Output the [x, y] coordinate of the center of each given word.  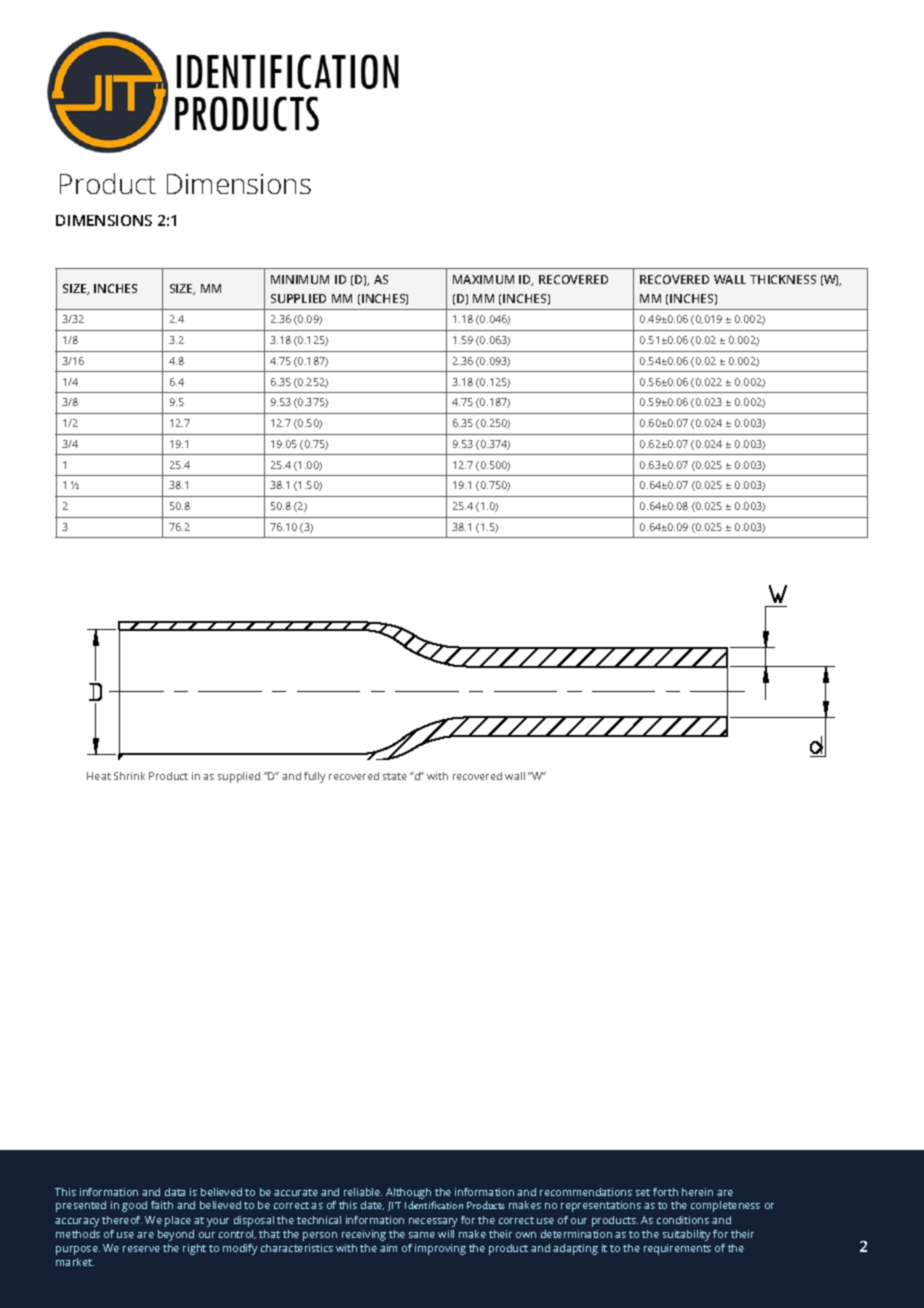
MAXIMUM [483, 279]
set [643, 1192]
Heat [99, 776]
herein [697, 1192]
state [395, 776]
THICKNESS [783, 279]
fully [314, 777]
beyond [176, 1235]
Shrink [129, 776]
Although [408, 1193]
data [175, 1192]
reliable [363, 1192]
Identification [434, 1205]
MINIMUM [300, 279]
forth [665, 1192]
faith [162, 1205]
